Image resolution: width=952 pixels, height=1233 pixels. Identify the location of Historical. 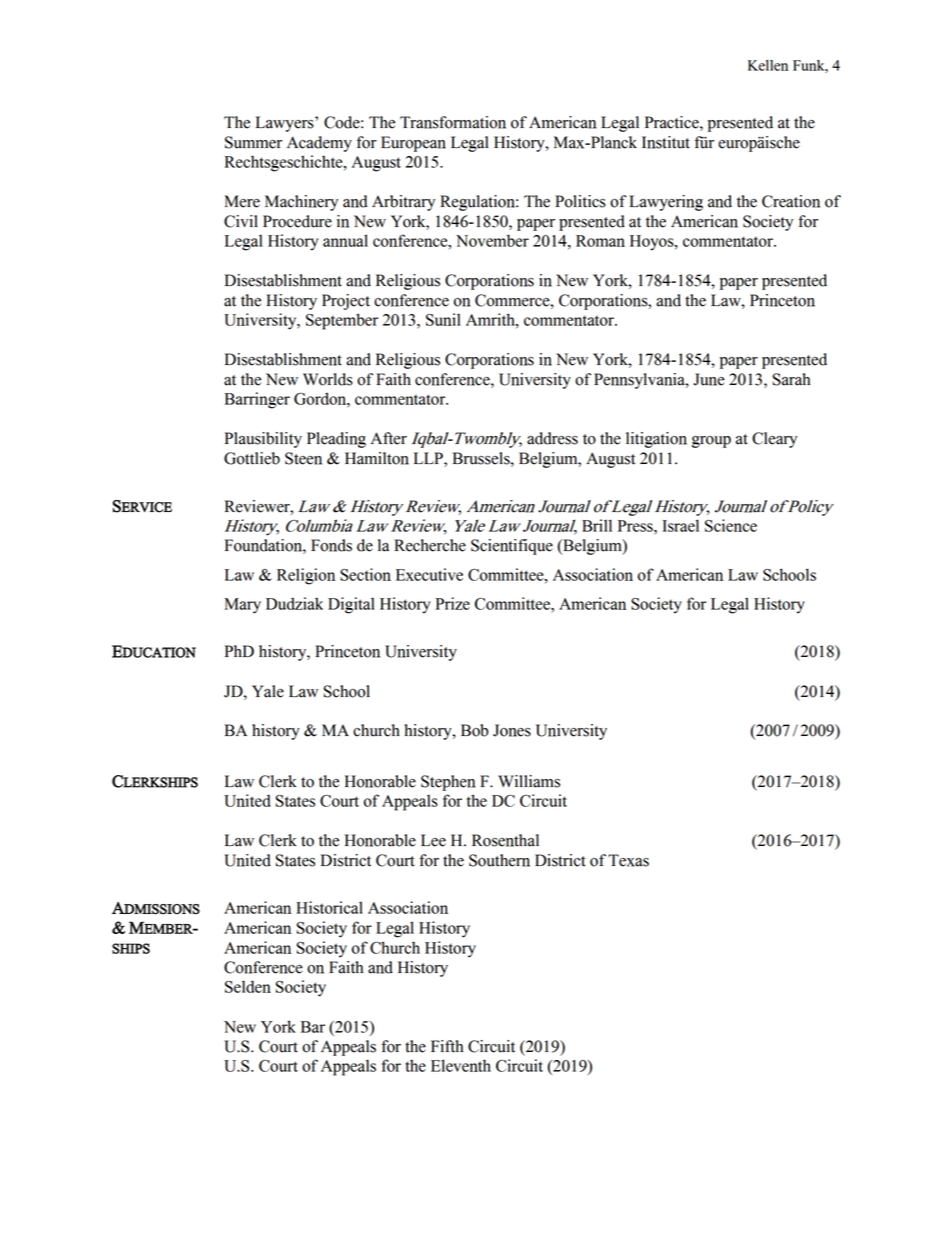
(329, 907).
